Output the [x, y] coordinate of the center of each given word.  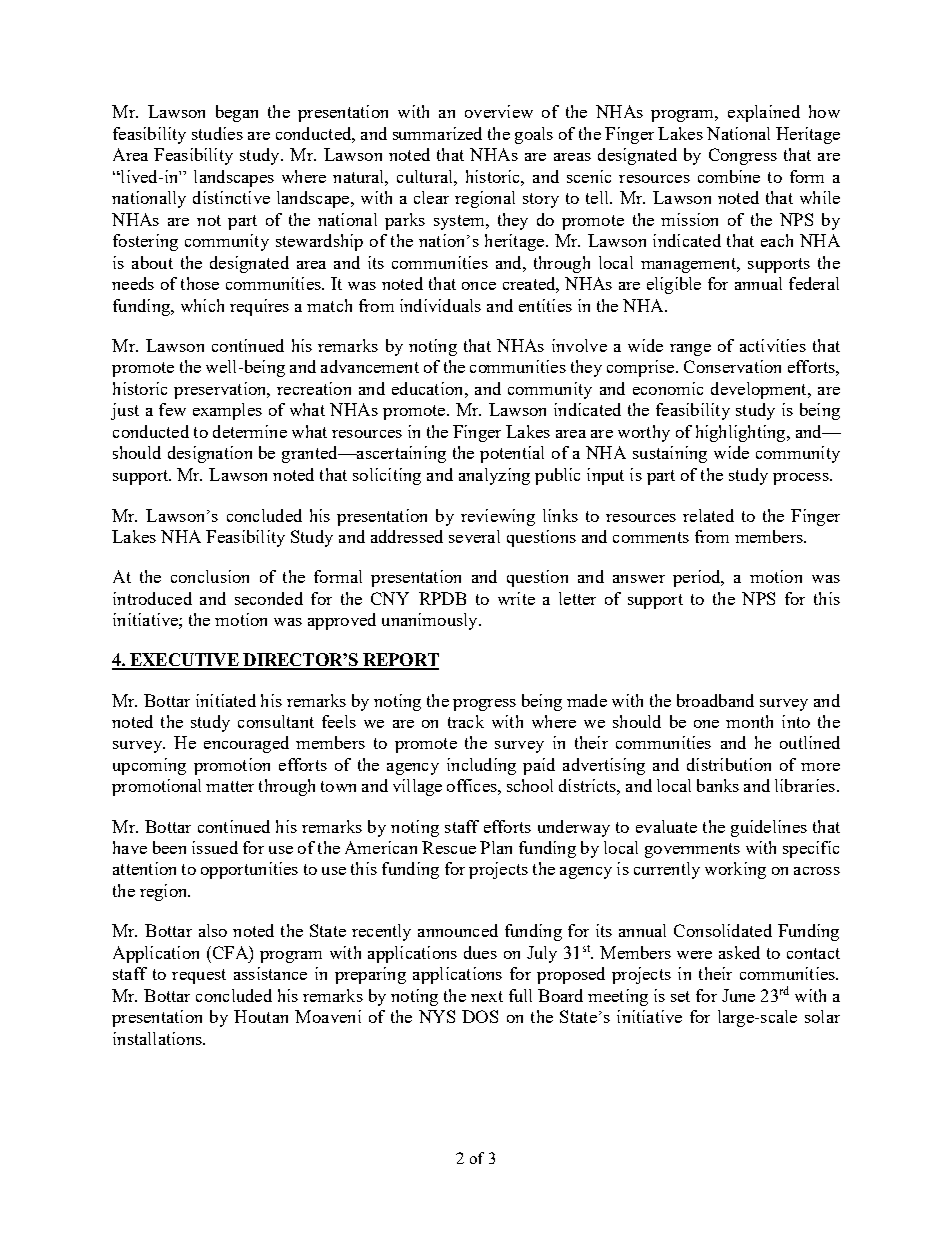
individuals [440, 305]
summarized [437, 133]
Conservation [732, 366]
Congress [743, 156]
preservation [221, 390]
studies [217, 133]
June [738, 995]
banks [718, 785]
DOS [480, 1016]
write [516, 598]
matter [230, 786]
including [481, 766]
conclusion [210, 576]
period [698, 578]
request [199, 976]
